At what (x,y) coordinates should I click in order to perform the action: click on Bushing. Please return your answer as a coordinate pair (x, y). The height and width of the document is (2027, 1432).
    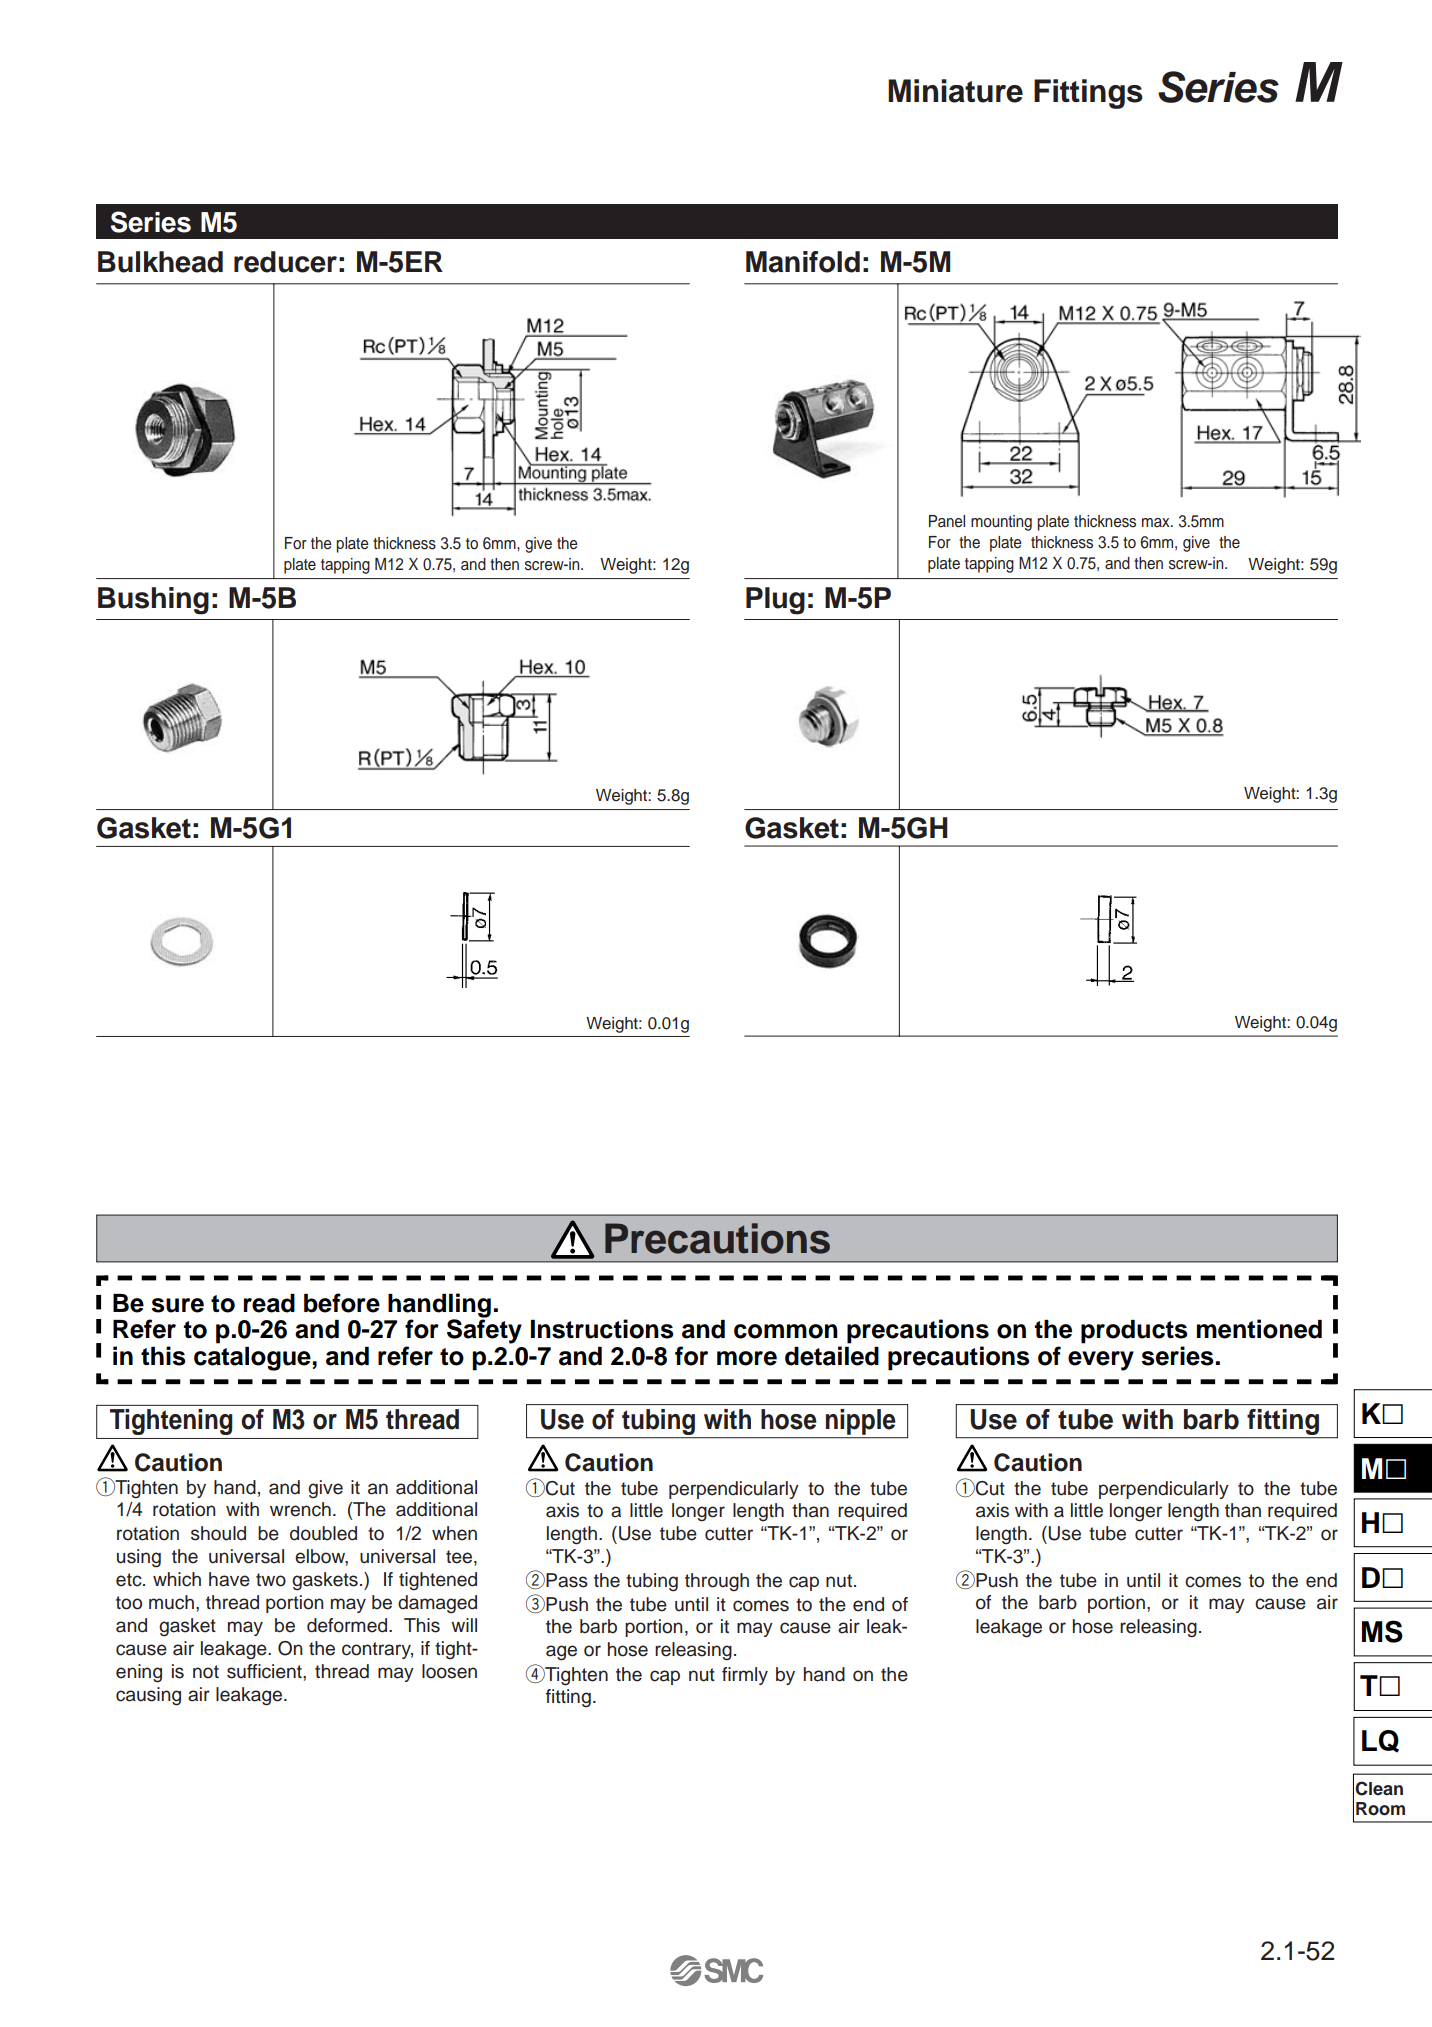
    Looking at the image, I should click on (153, 601).
